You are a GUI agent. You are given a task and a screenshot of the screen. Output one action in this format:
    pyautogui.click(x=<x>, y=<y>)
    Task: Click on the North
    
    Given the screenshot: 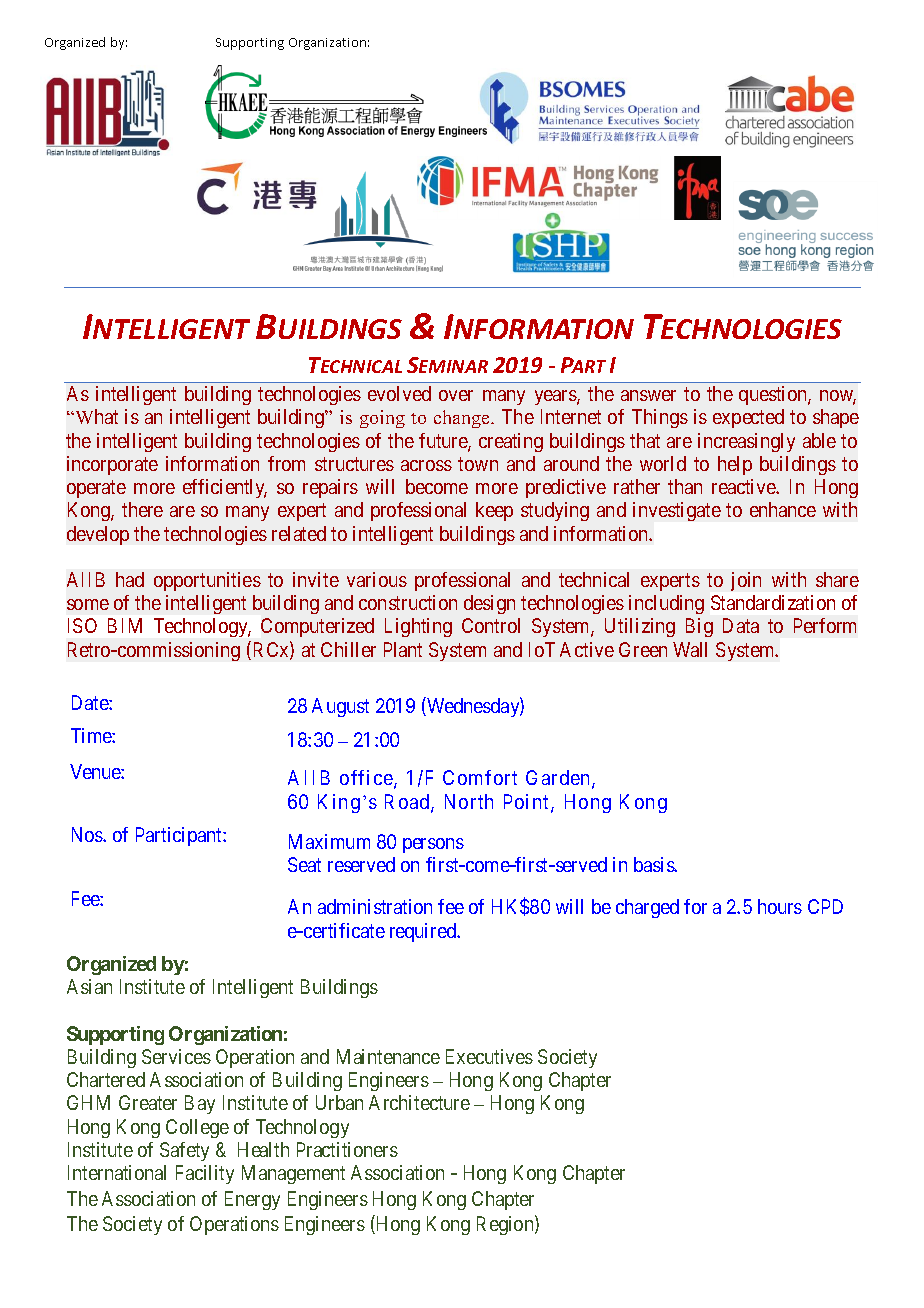 What is the action you would take?
    pyautogui.click(x=469, y=801)
